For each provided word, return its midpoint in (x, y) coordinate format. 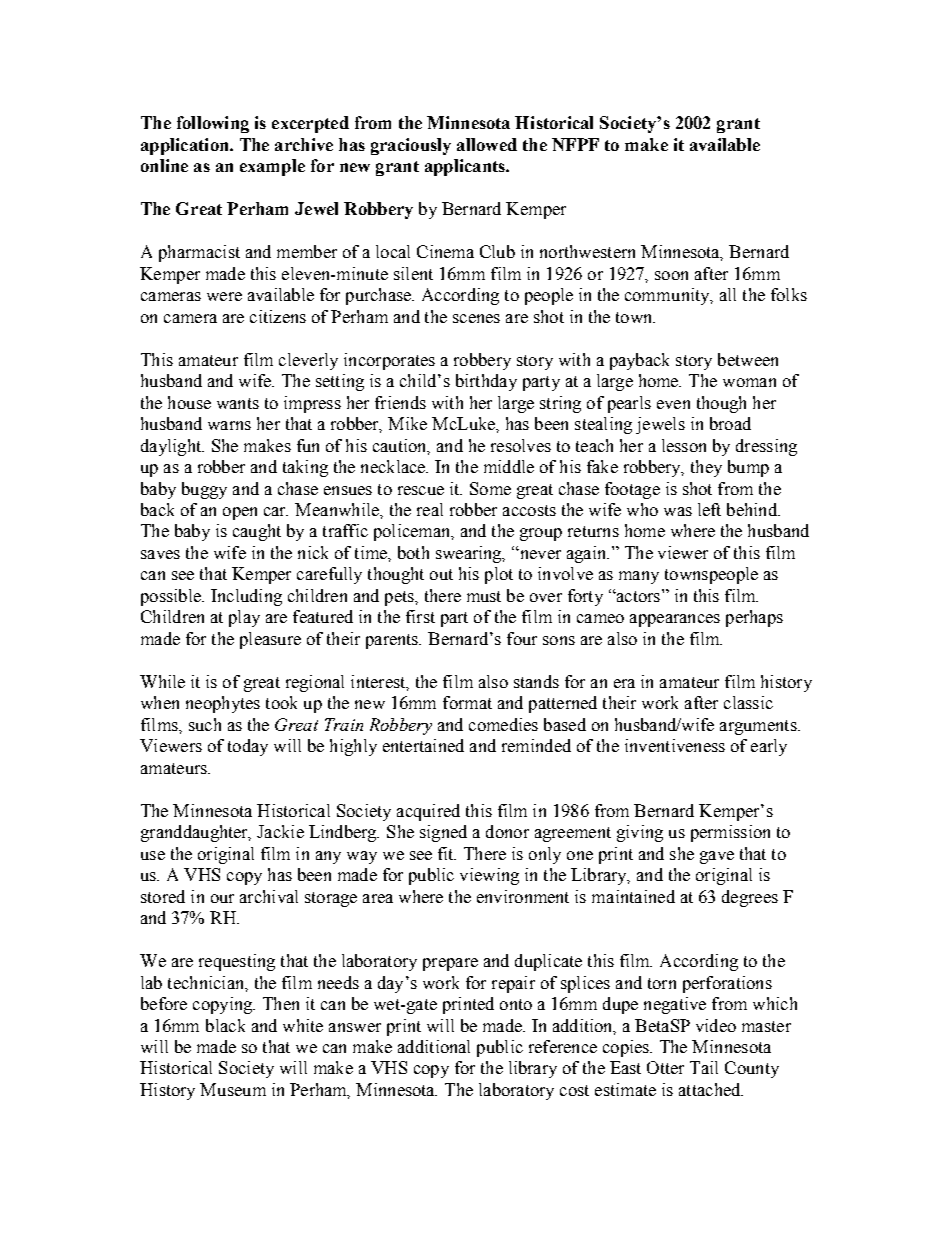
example (272, 167)
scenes (476, 318)
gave (717, 857)
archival (269, 896)
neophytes (223, 704)
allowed (487, 144)
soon (671, 275)
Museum (233, 1089)
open (240, 513)
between (748, 359)
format (467, 702)
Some (490, 488)
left (709, 509)
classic (748, 702)
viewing (489, 876)
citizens (278, 316)
